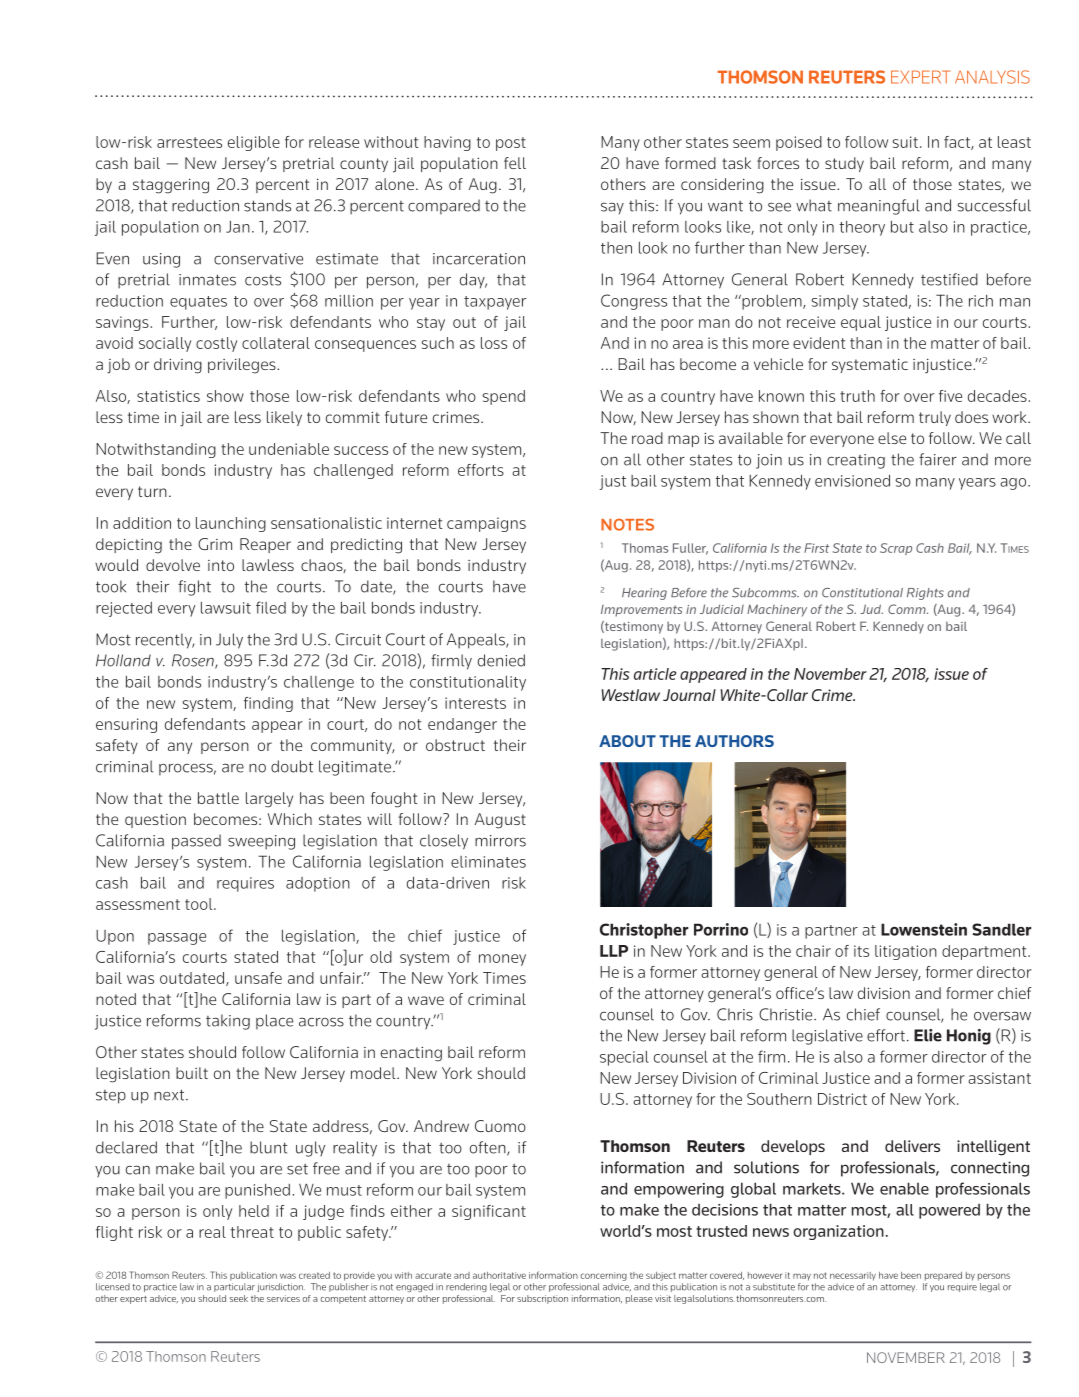 Image resolution: width=1079 pixels, height=1397 pixels. I want to click on arrestees, so click(189, 142).
